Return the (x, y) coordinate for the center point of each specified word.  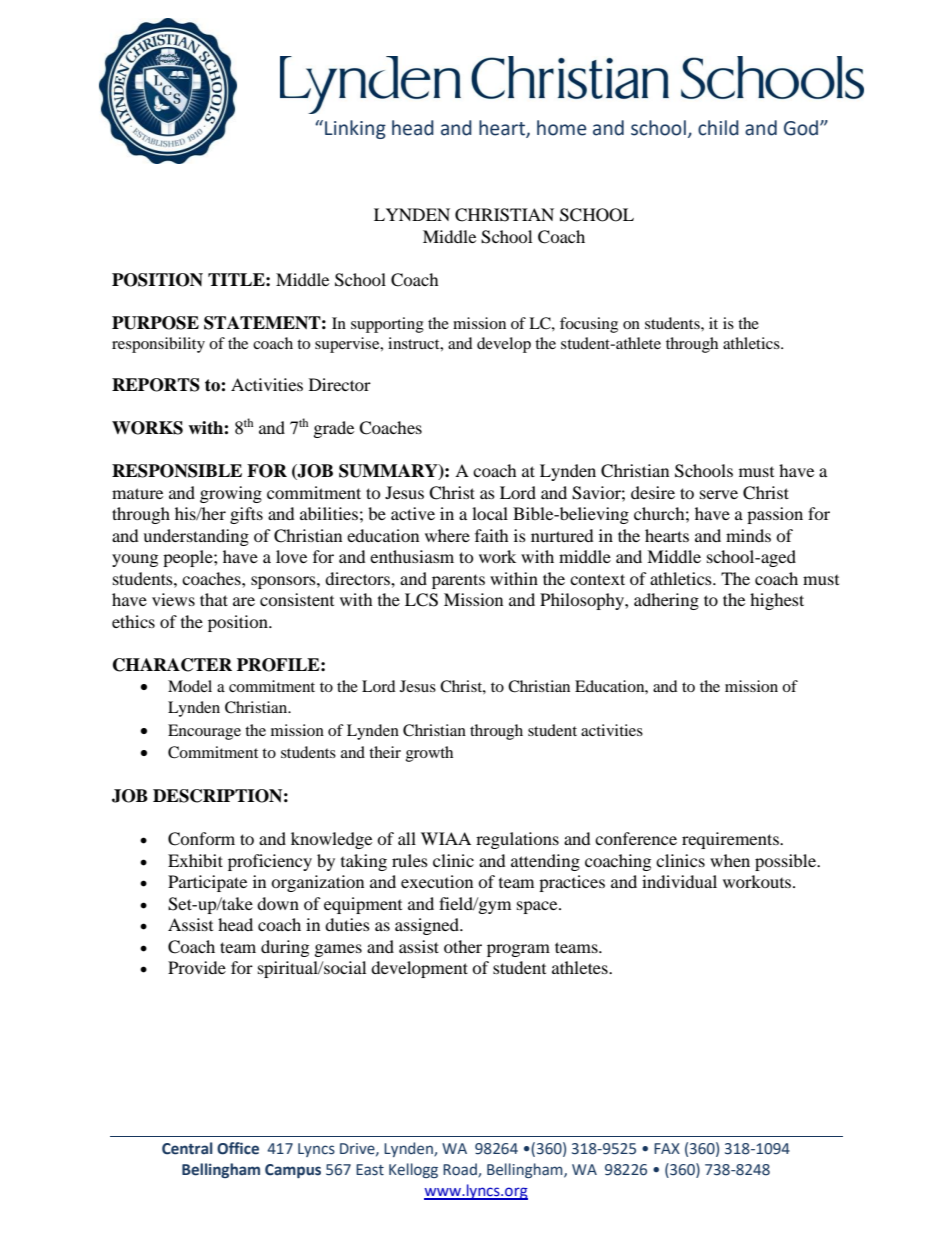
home (561, 128)
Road (461, 1170)
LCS (421, 600)
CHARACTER (172, 665)
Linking (355, 129)
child (718, 128)
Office (238, 1148)
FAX (667, 1148)
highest (777, 601)
